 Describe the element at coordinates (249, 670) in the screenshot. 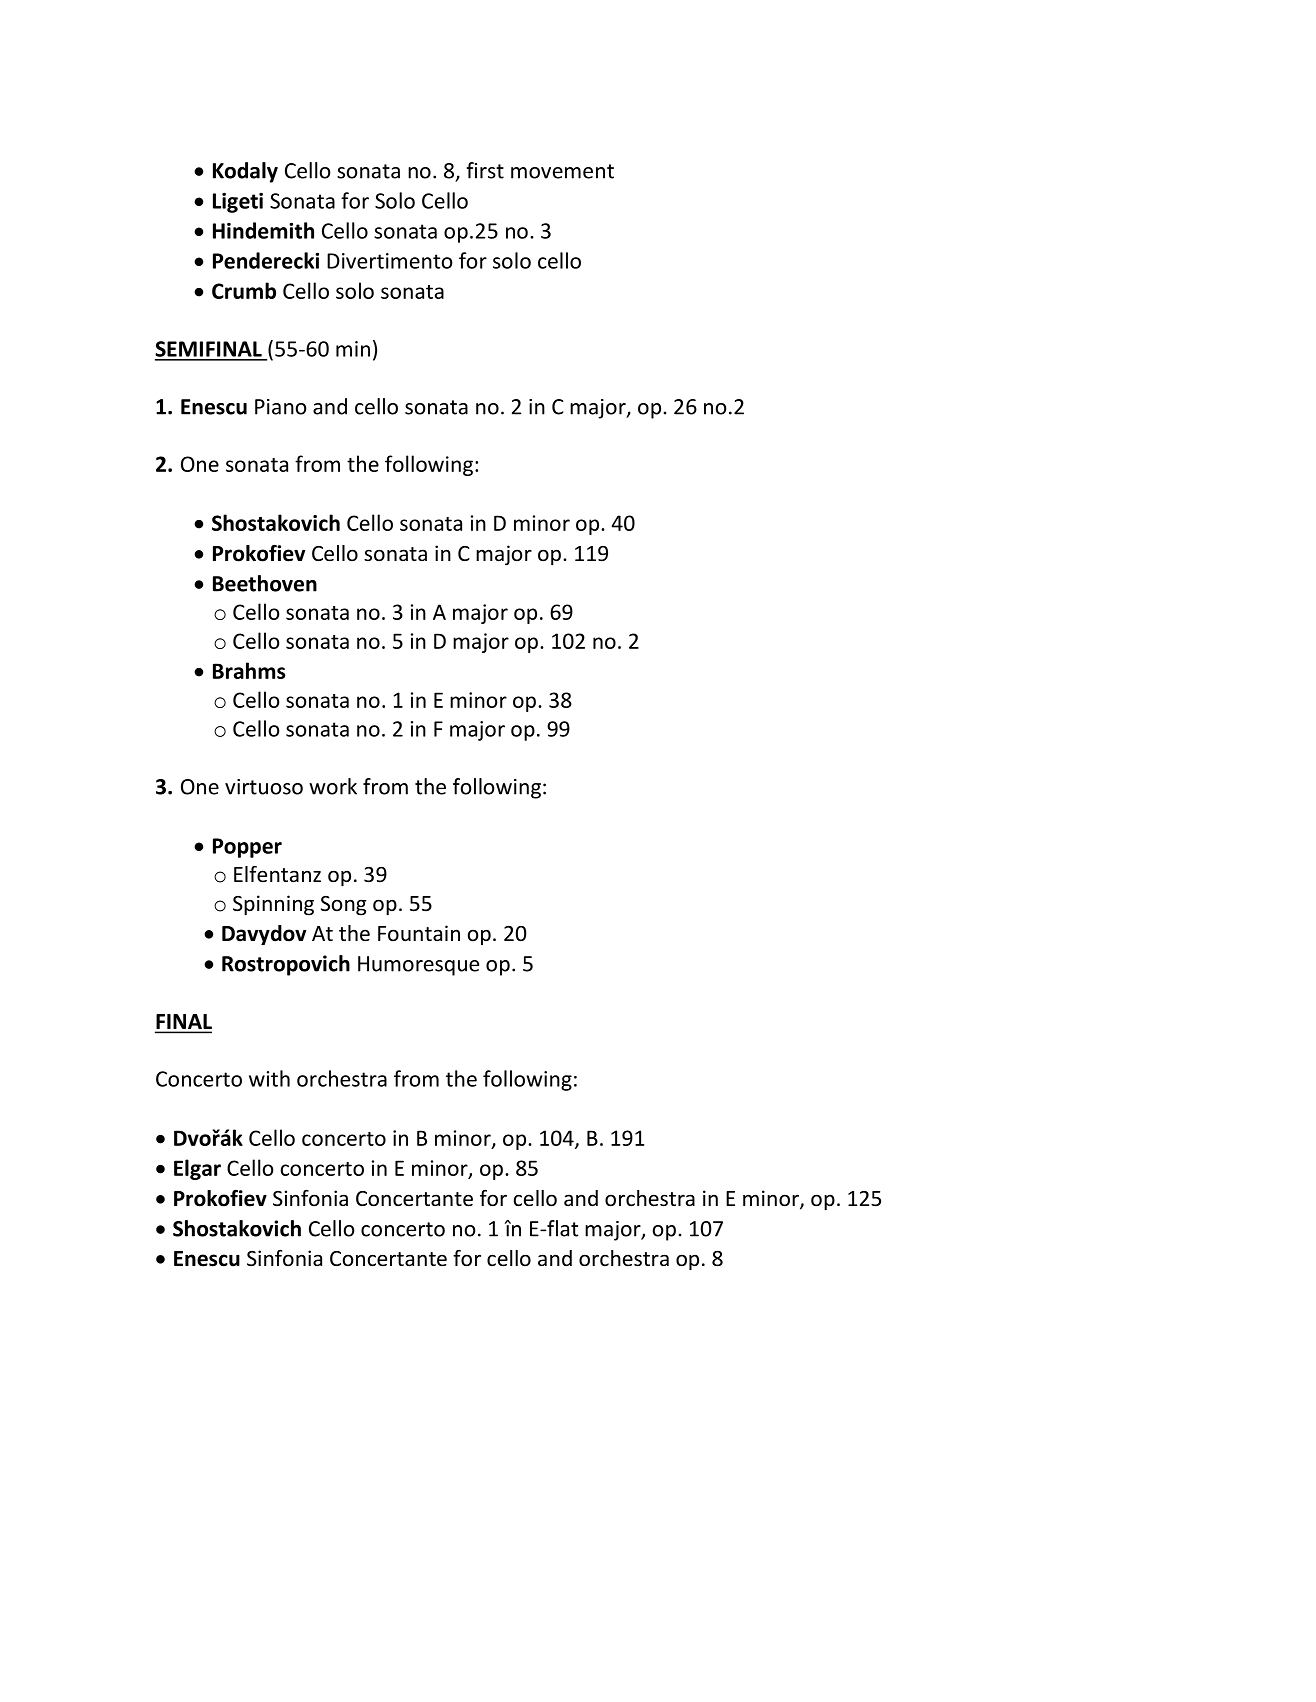

I see `Brahms` at that location.
